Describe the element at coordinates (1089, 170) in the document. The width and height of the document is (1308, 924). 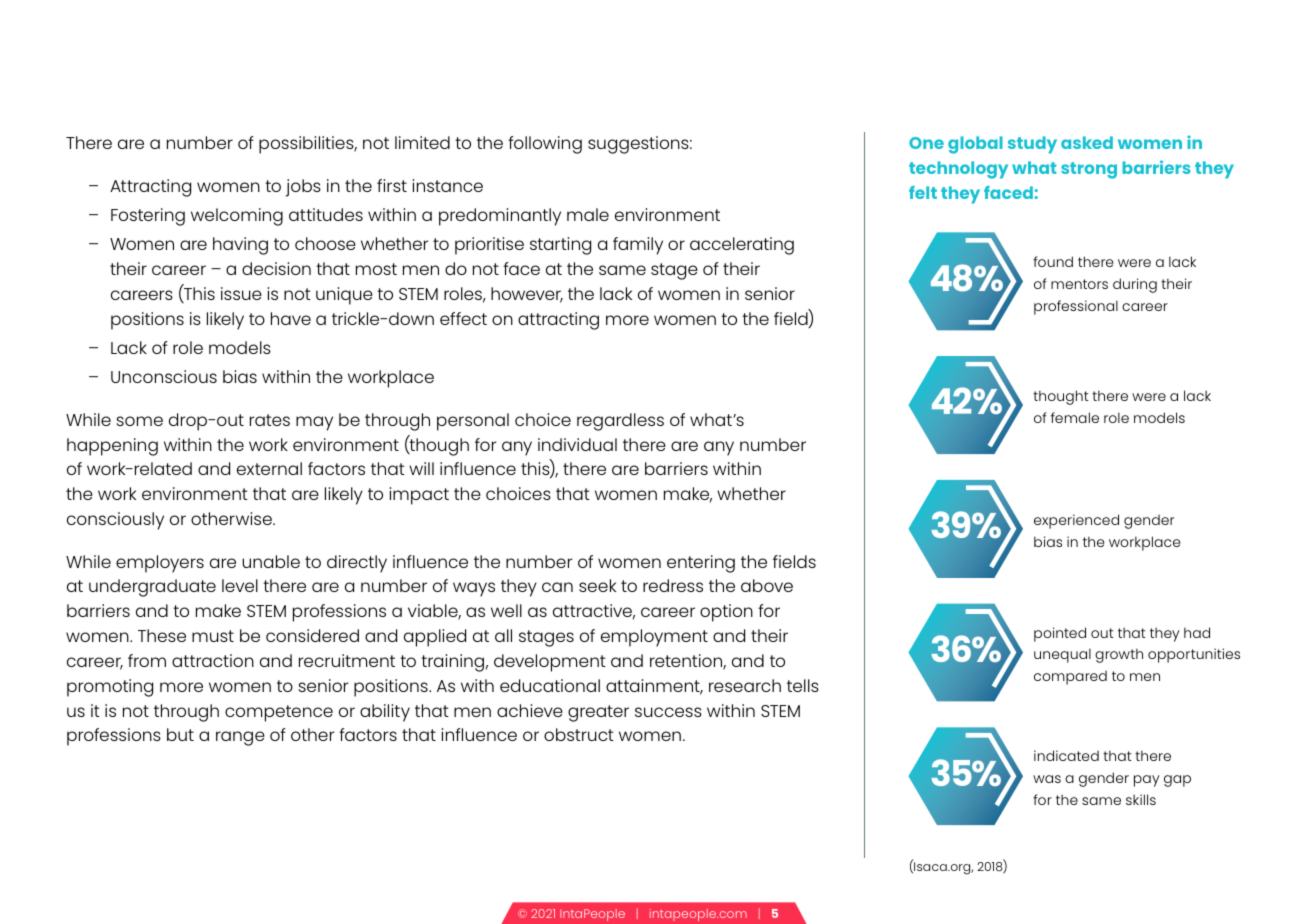
I see `strong` at that location.
